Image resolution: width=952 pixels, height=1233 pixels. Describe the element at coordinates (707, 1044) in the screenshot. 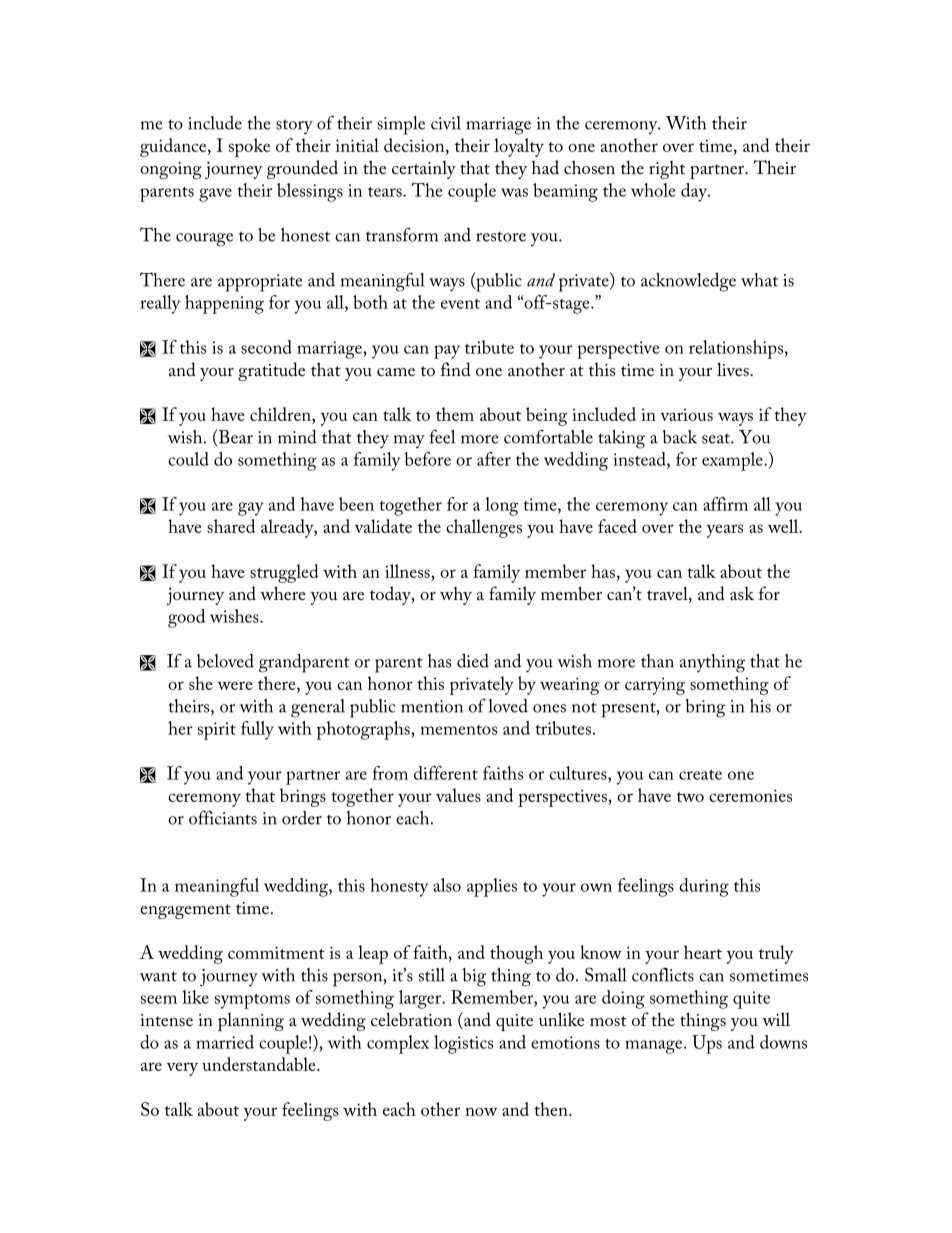

I see `Ups` at that location.
